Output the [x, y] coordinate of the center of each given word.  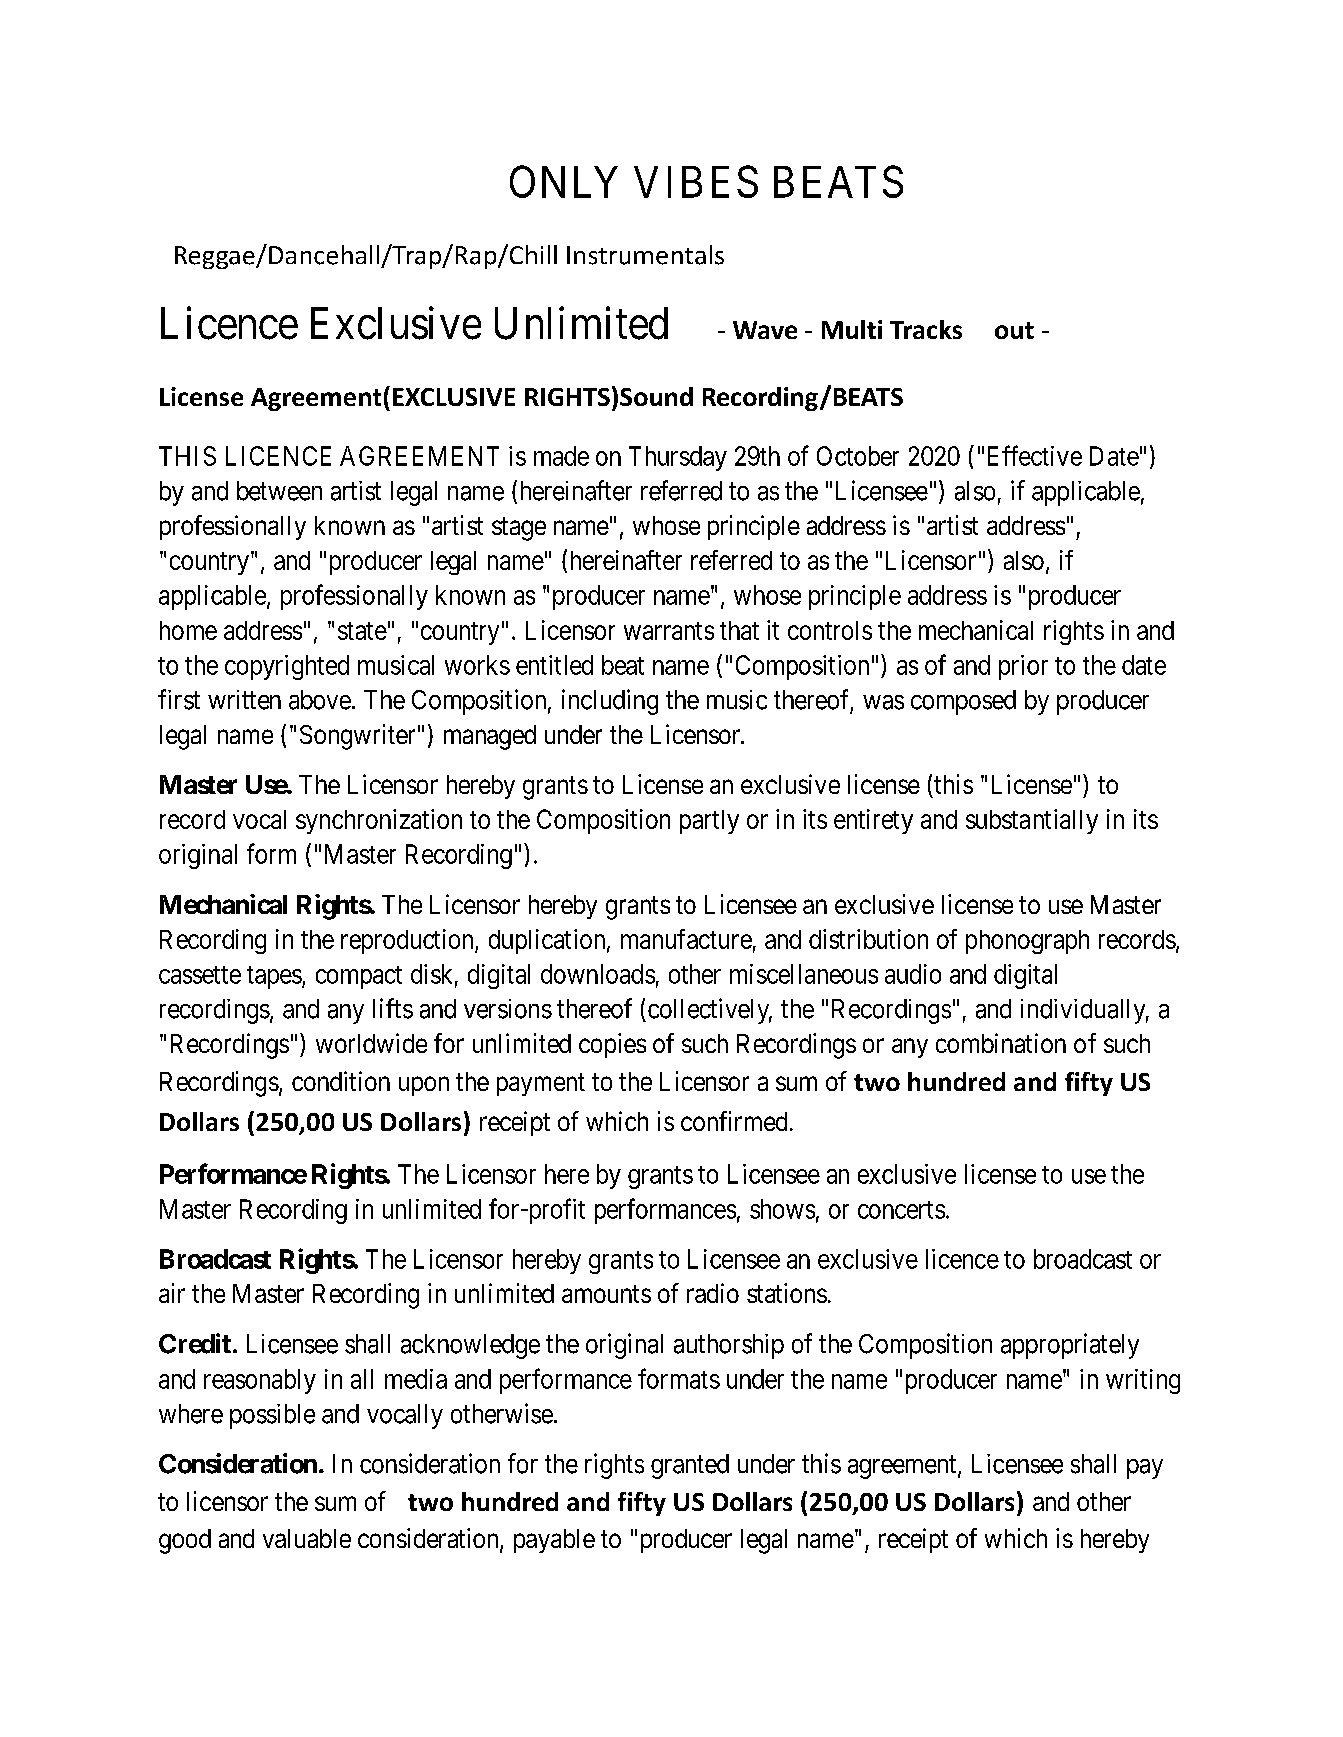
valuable [307, 1538]
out [1014, 330]
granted [690, 1466]
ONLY [564, 181]
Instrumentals [645, 255]
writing [1143, 1381]
